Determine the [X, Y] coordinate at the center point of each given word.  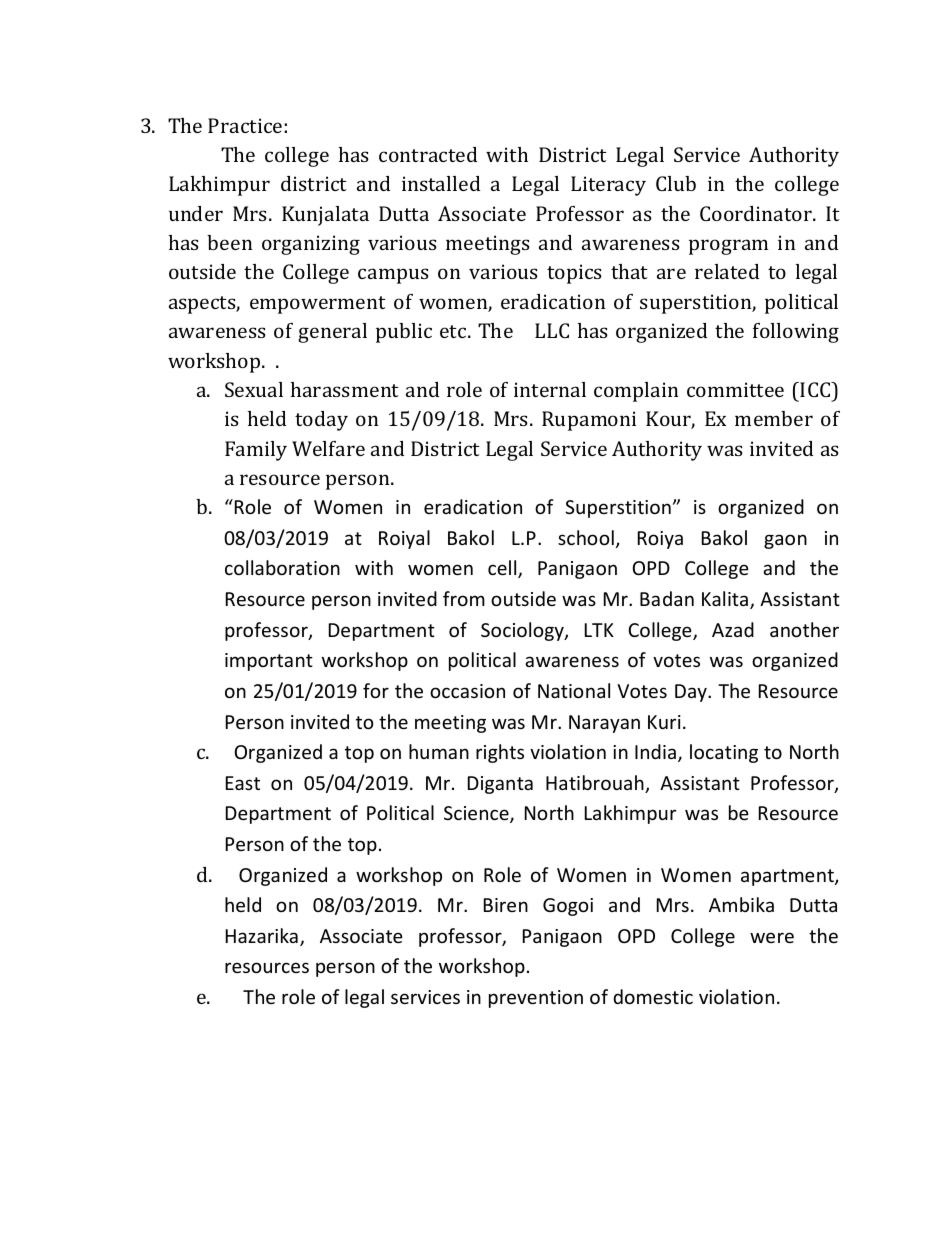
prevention [536, 999]
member [774, 418]
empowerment [318, 305]
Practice [246, 125]
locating [724, 753]
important [269, 662]
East [243, 783]
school [586, 537]
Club [676, 183]
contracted [428, 154]
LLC [552, 330]
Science [477, 814]
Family [256, 451]
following [796, 333]
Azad [733, 629]
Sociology [523, 631]
